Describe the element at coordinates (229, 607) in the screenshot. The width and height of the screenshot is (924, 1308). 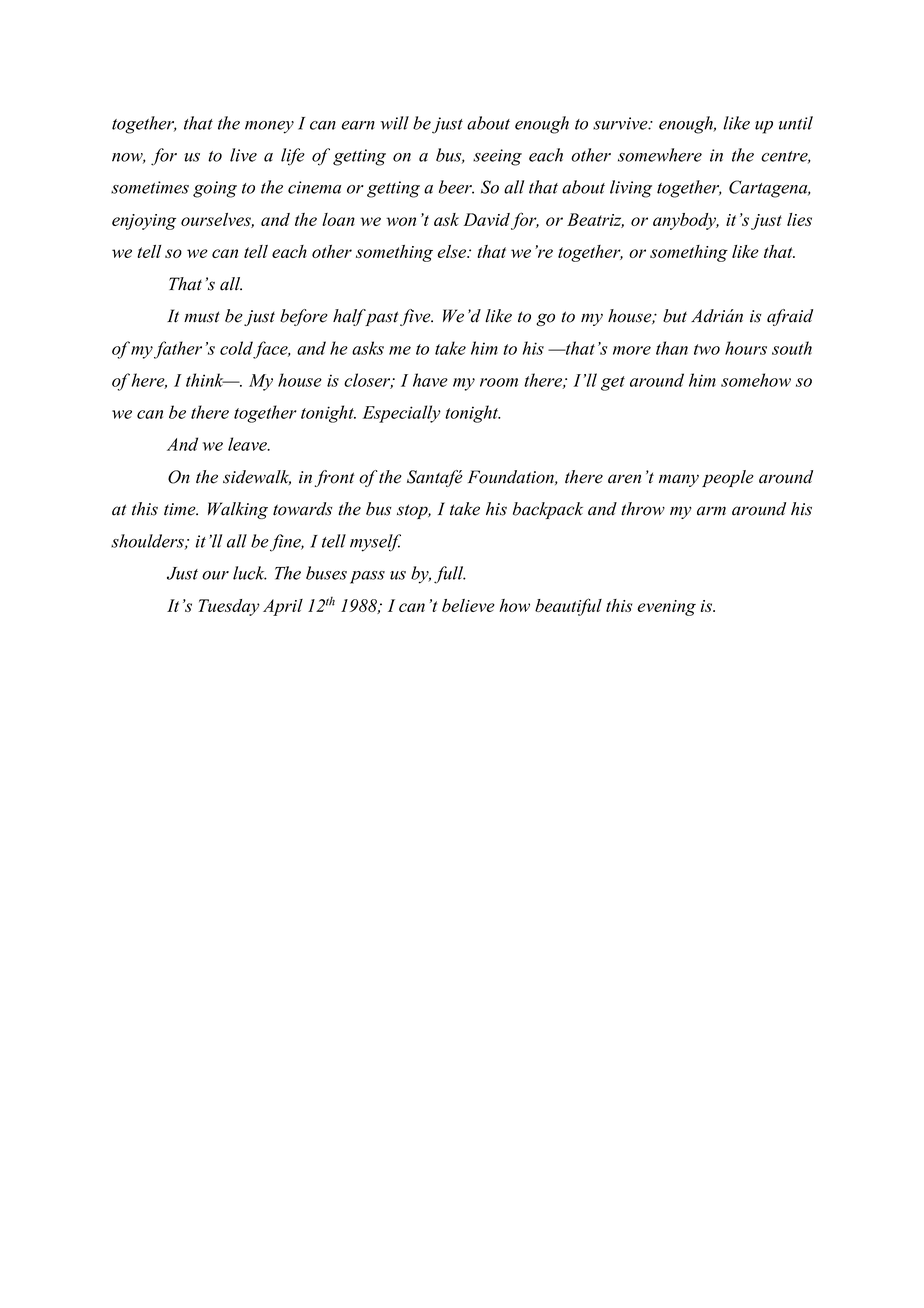
I see `Tuesday` at that location.
